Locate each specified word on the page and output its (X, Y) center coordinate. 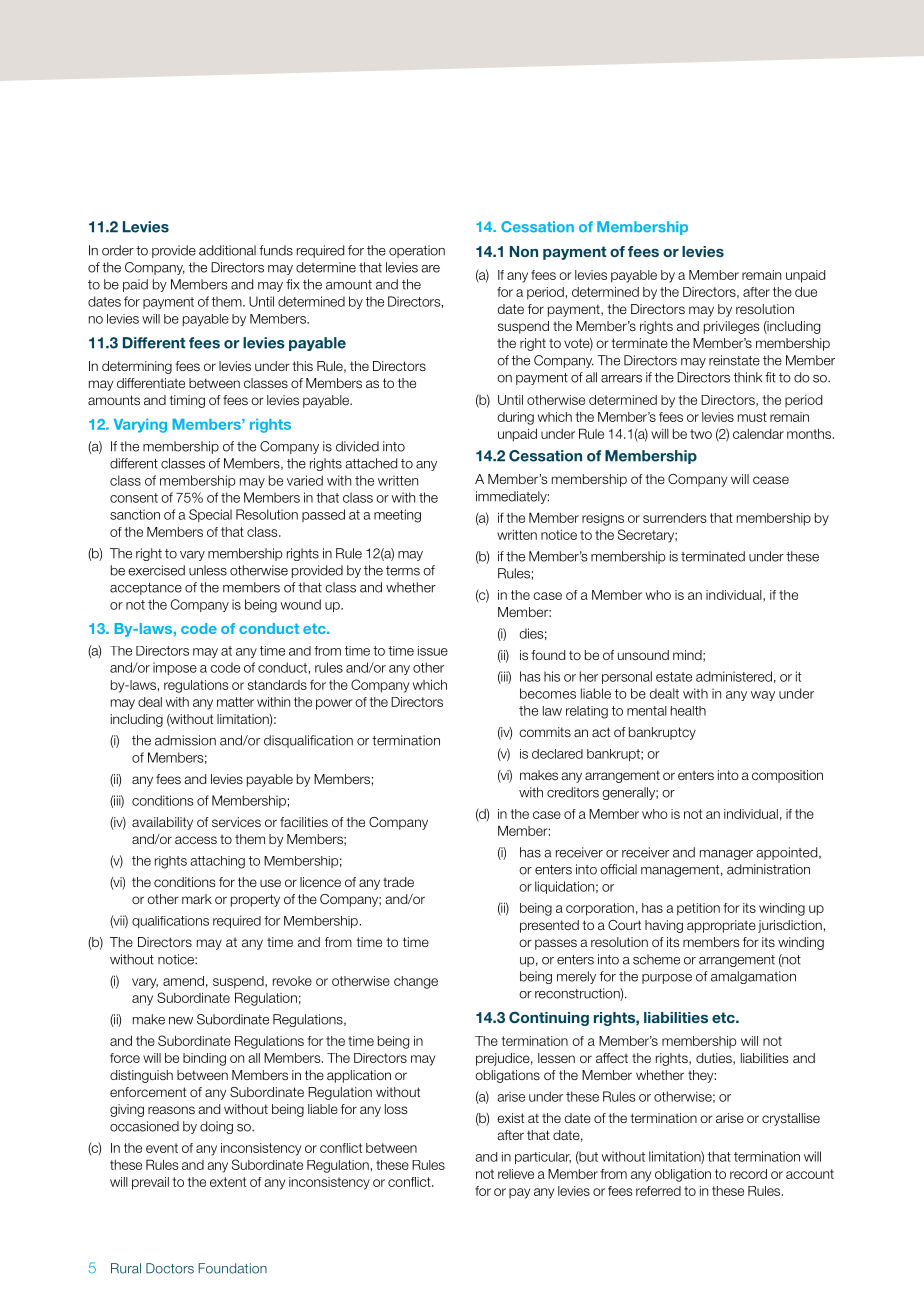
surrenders (675, 518)
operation (417, 251)
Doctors (170, 1268)
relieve (516, 1174)
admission (185, 740)
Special (210, 515)
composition (787, 776)
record (748, 1174)
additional (227, 250)
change (416, 982)
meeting (397, 516)
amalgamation (753, 977)
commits (545, 732)
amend (183, 981)
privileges (731, 327)
